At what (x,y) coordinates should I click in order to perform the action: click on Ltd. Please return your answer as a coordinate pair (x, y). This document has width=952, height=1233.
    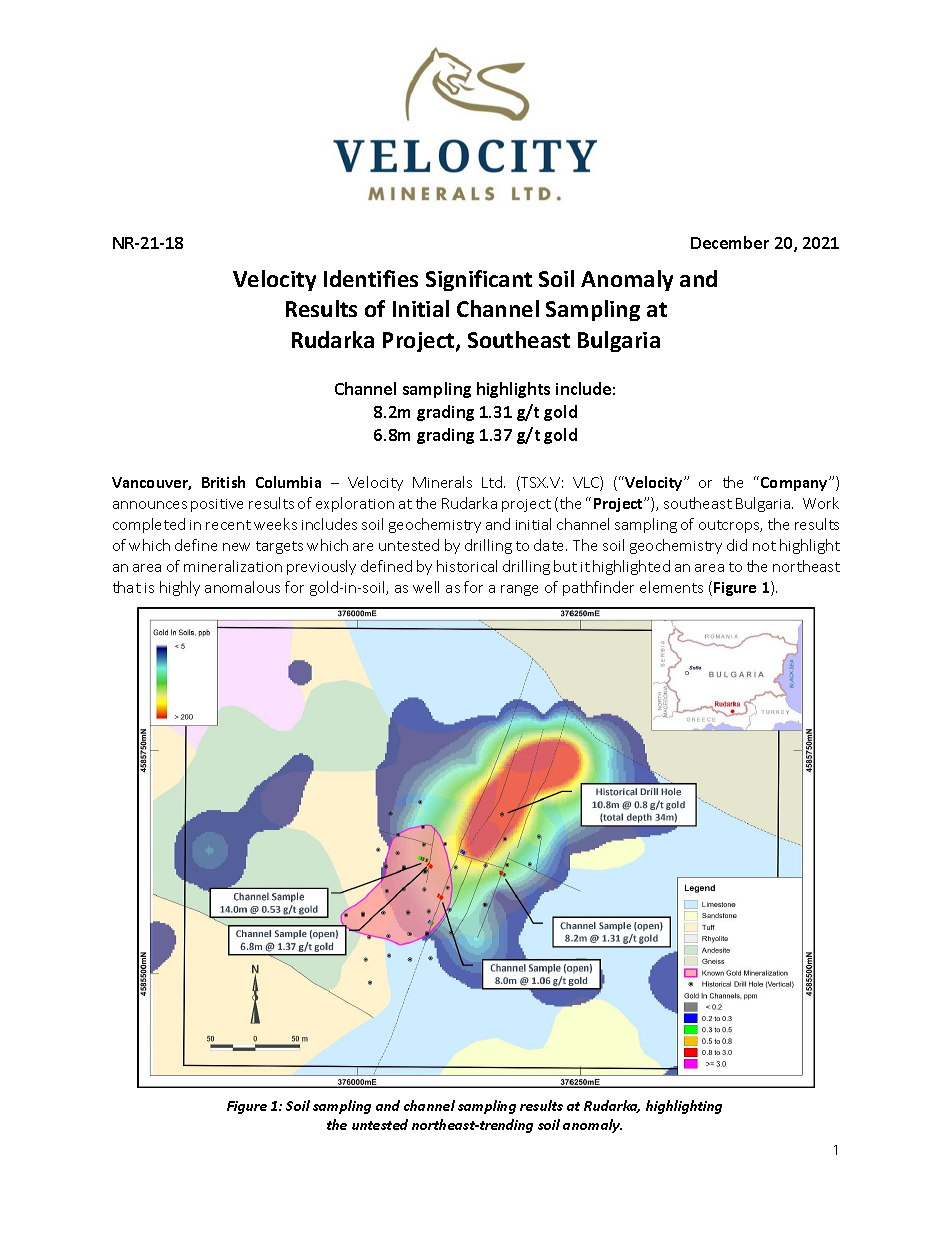
    Looking at the image, I should click on (493, 482).
